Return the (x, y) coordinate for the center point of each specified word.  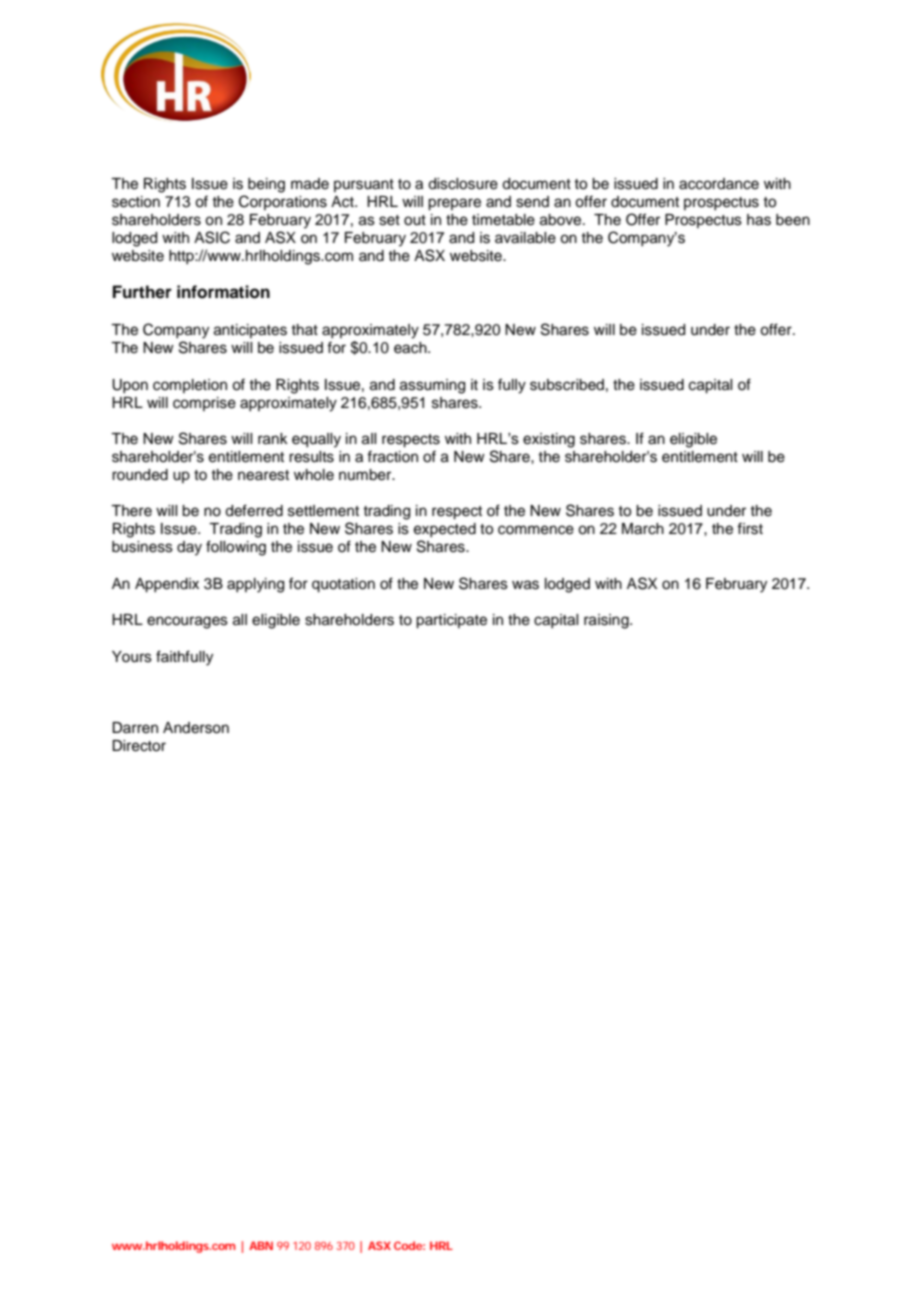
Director (139, 746)
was (525, 585)
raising (607, 621)
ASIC (212, 237)
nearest (263, 475)
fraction (392, 456)
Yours (132, 657)
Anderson (196, 728)
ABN (261, 1245)
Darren (135, 728)
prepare (454, 204)
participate (451, 621)
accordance (719, 184)
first (750, 528)
